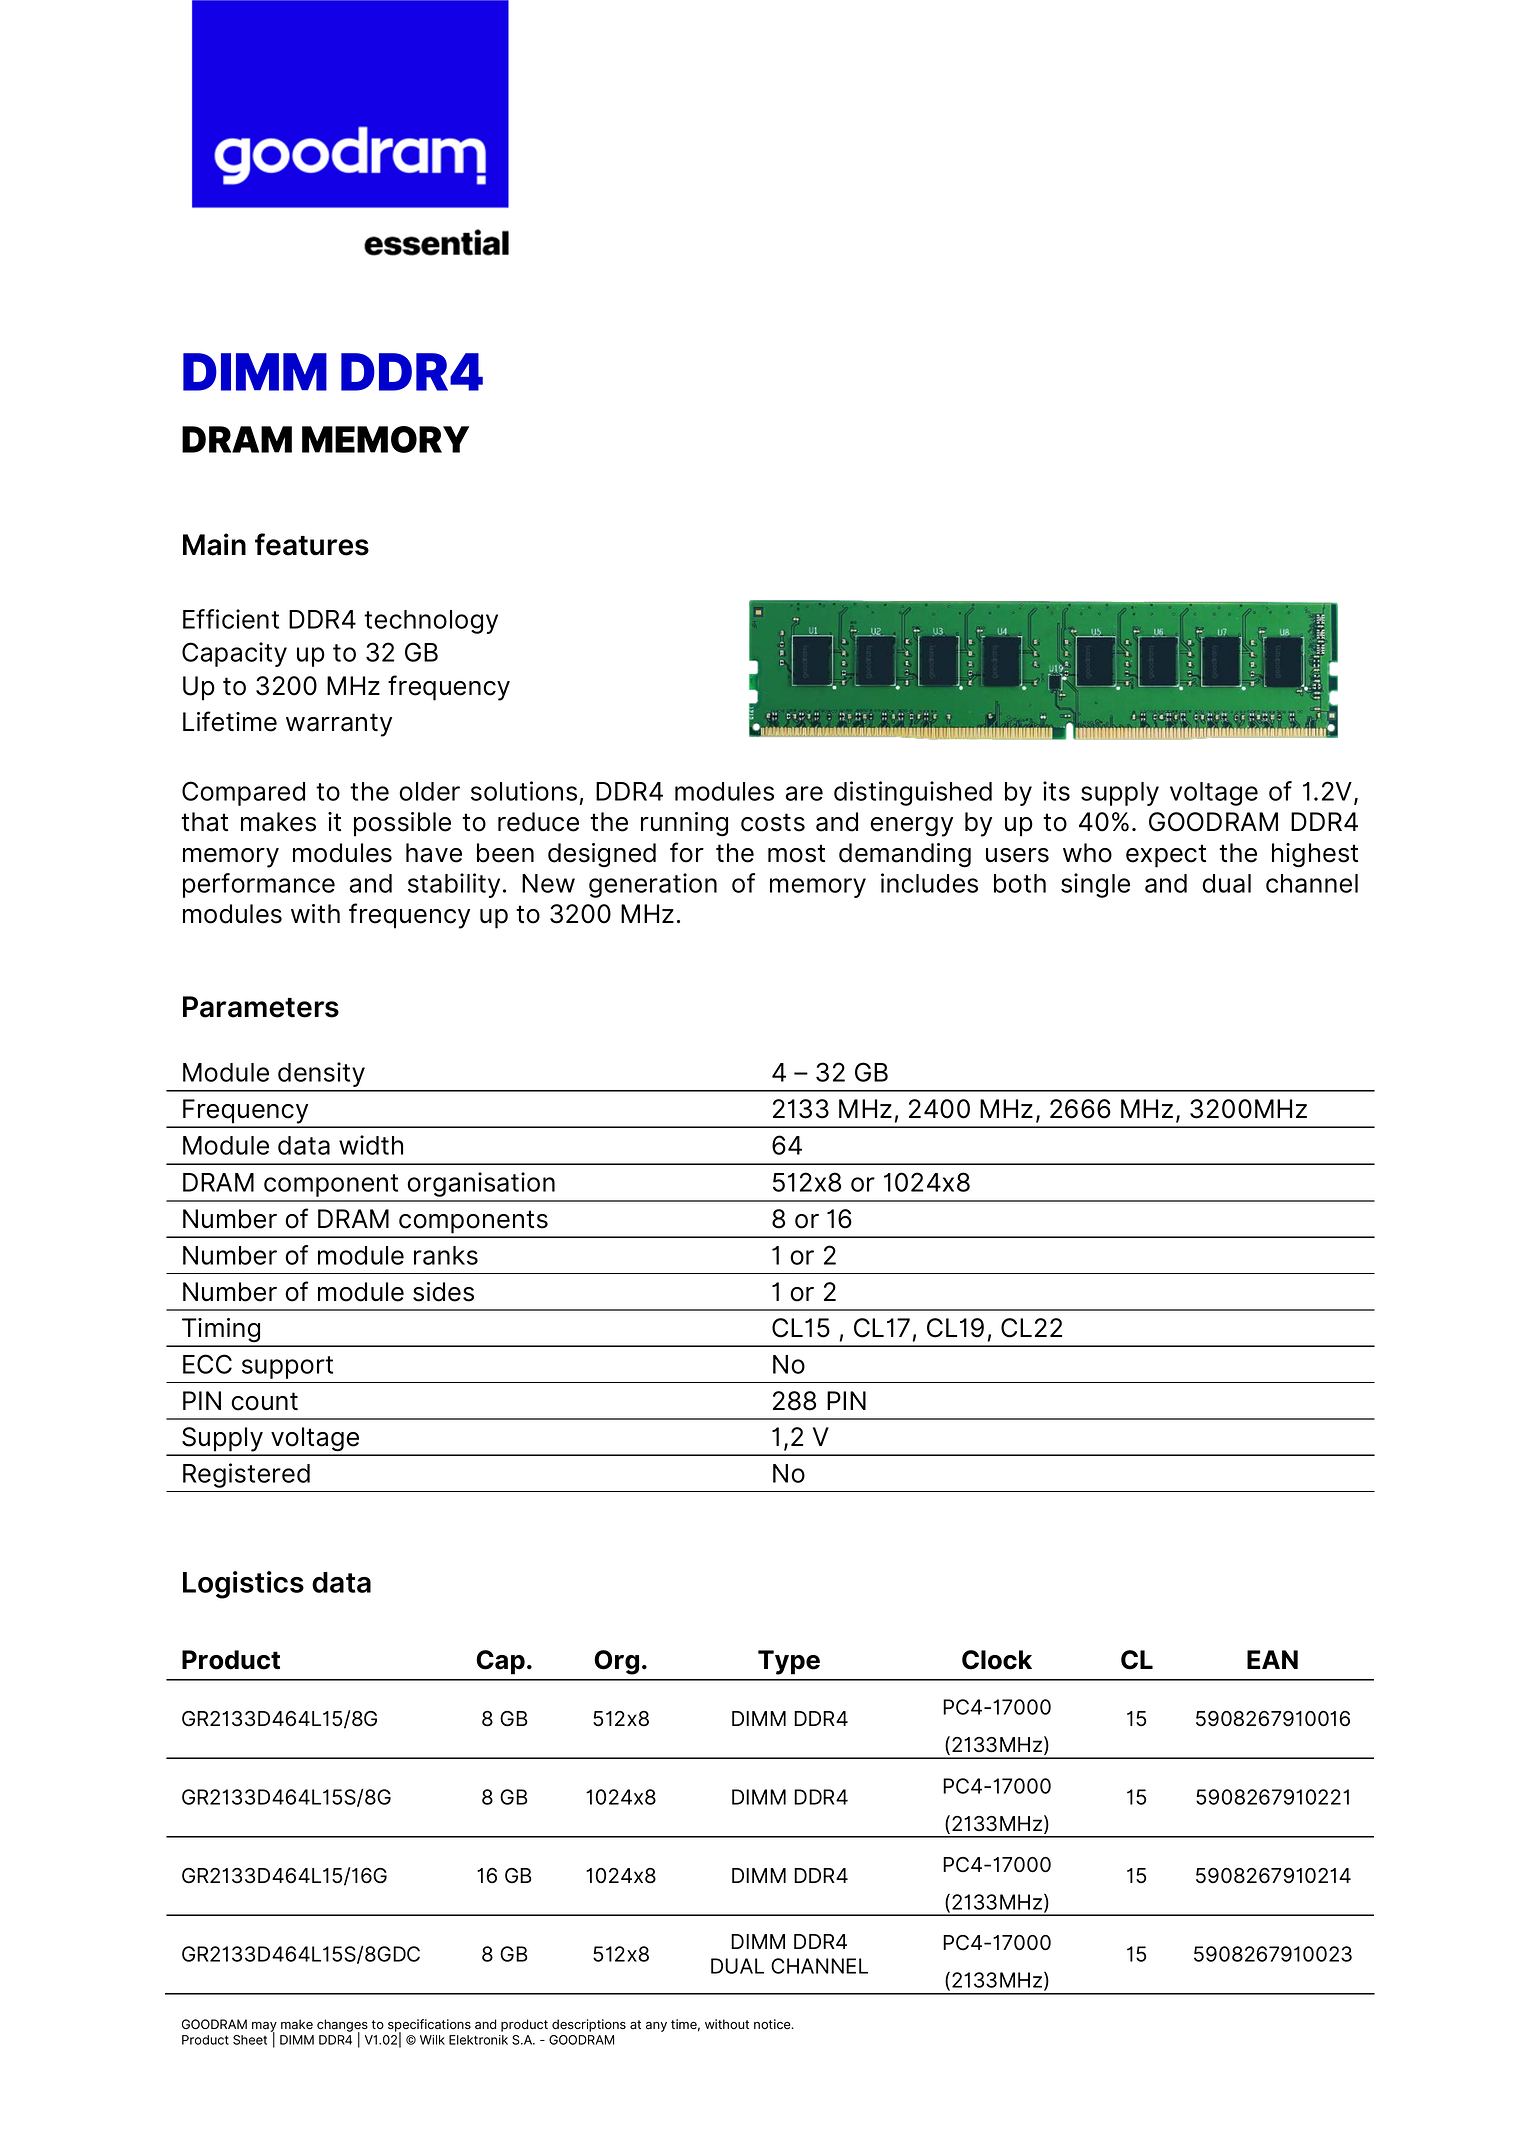 This screenshot has height=2154, width=1523. What do you see at coordinates (443, 1292) in the screenshot?
I see `sides` at bounding box center [443, 1292].
